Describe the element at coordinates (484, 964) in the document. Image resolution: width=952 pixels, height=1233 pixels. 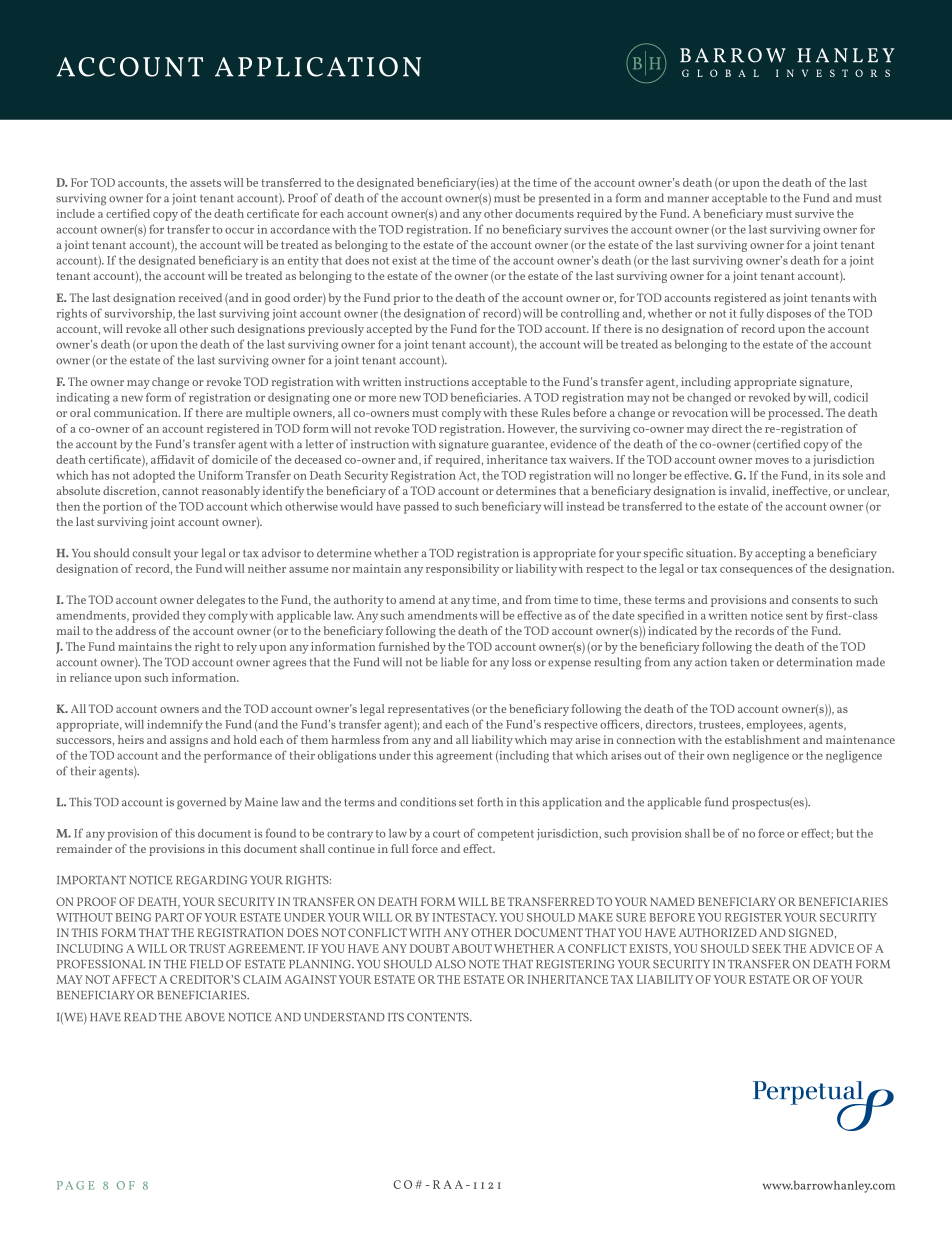
I see `NOTE` at that location.
